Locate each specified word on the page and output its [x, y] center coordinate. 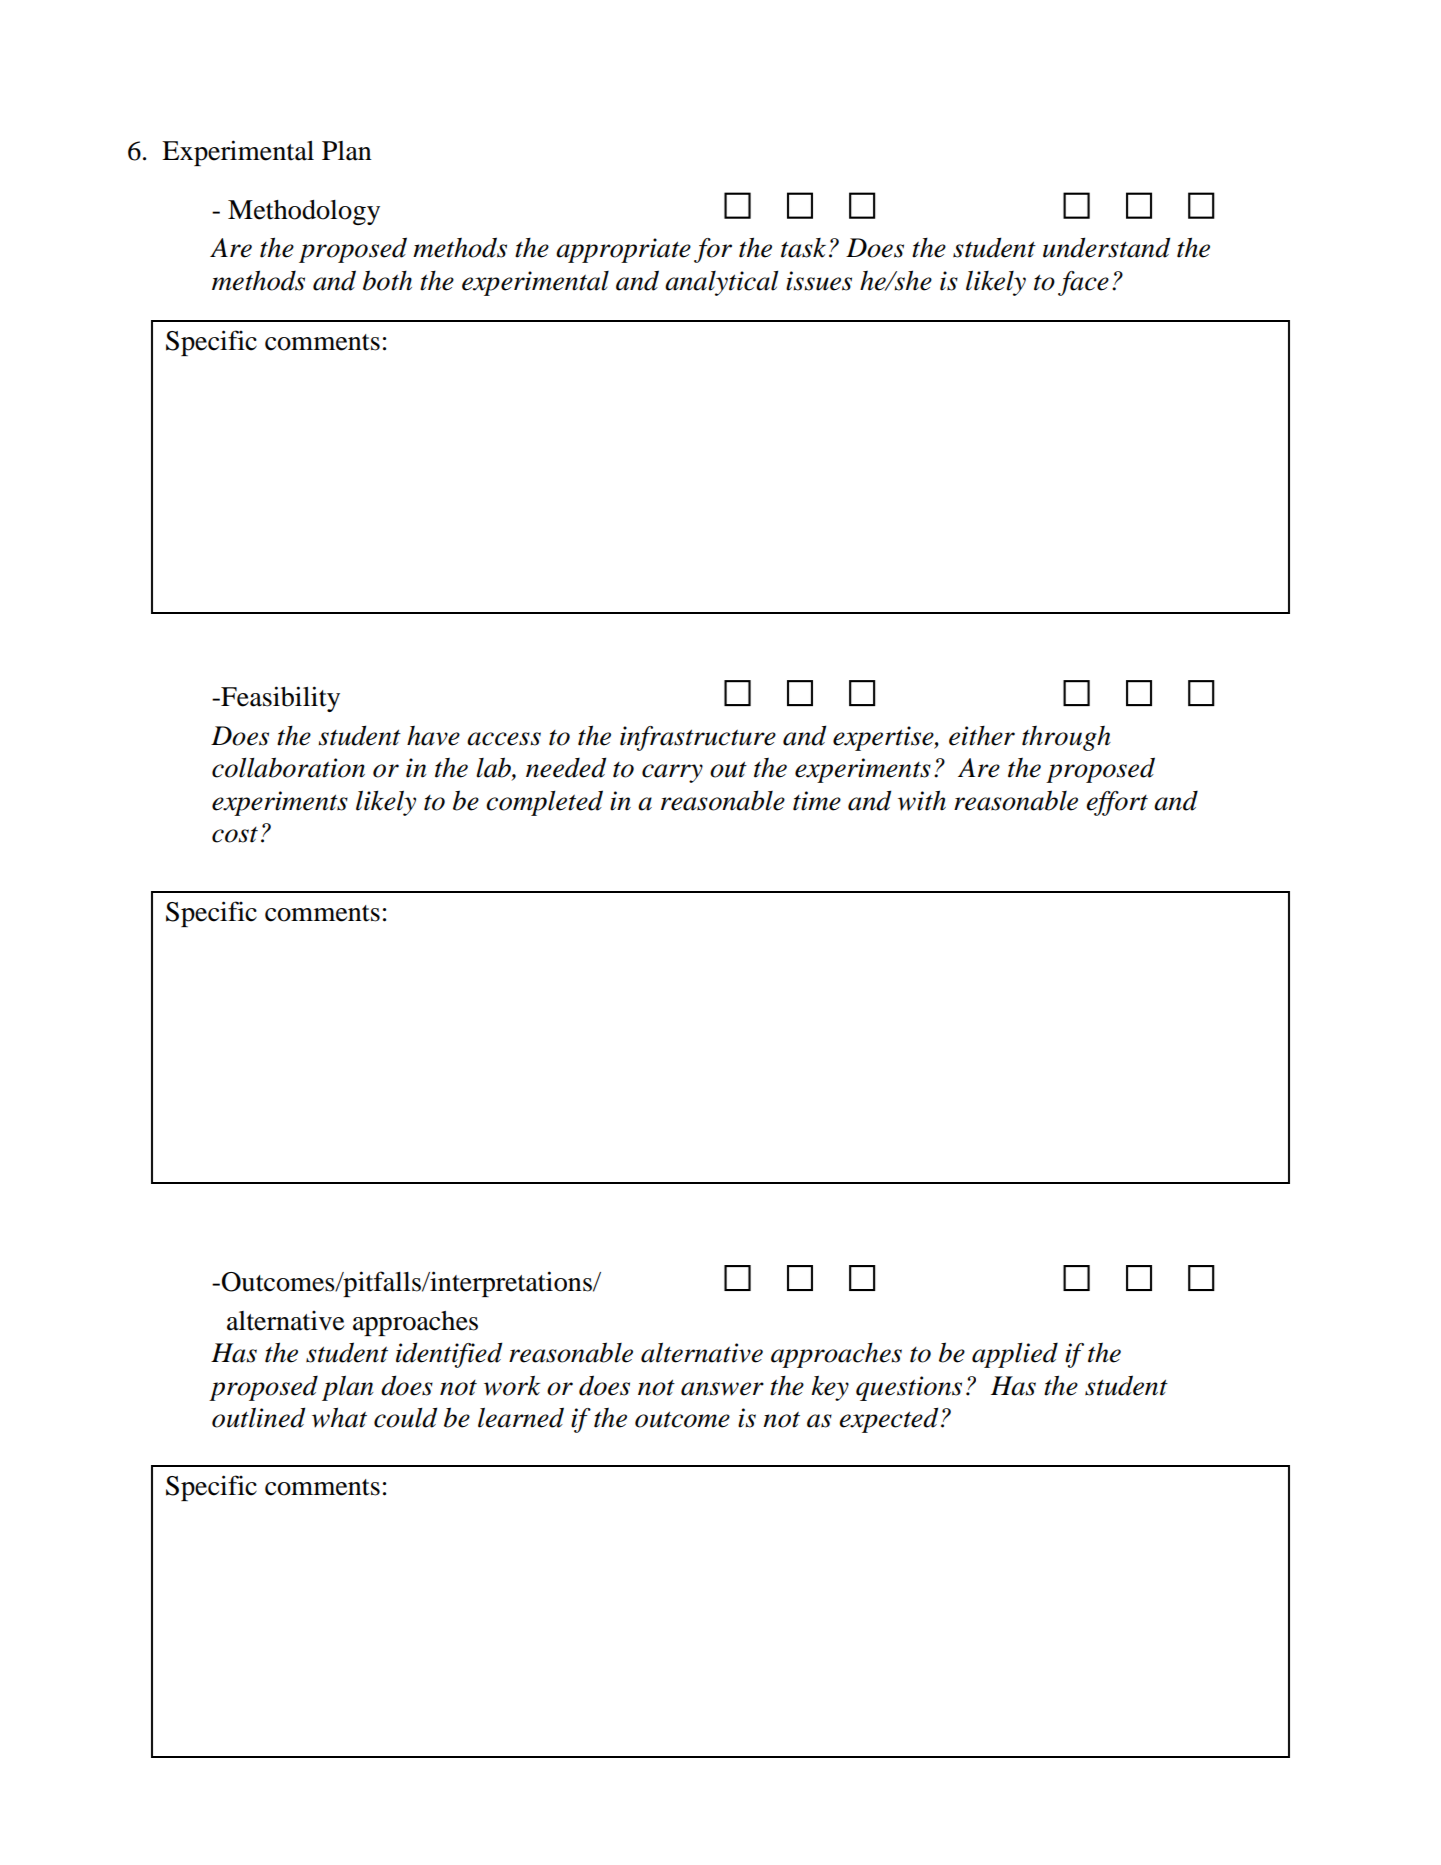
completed [544, 803]
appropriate [623, 250]
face [1083, 283]
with [922, 800]
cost [235, 835]
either [982, 736]
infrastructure [698, 738]
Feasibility [279, 699]
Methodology [304, 212]
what [339, 1417]
